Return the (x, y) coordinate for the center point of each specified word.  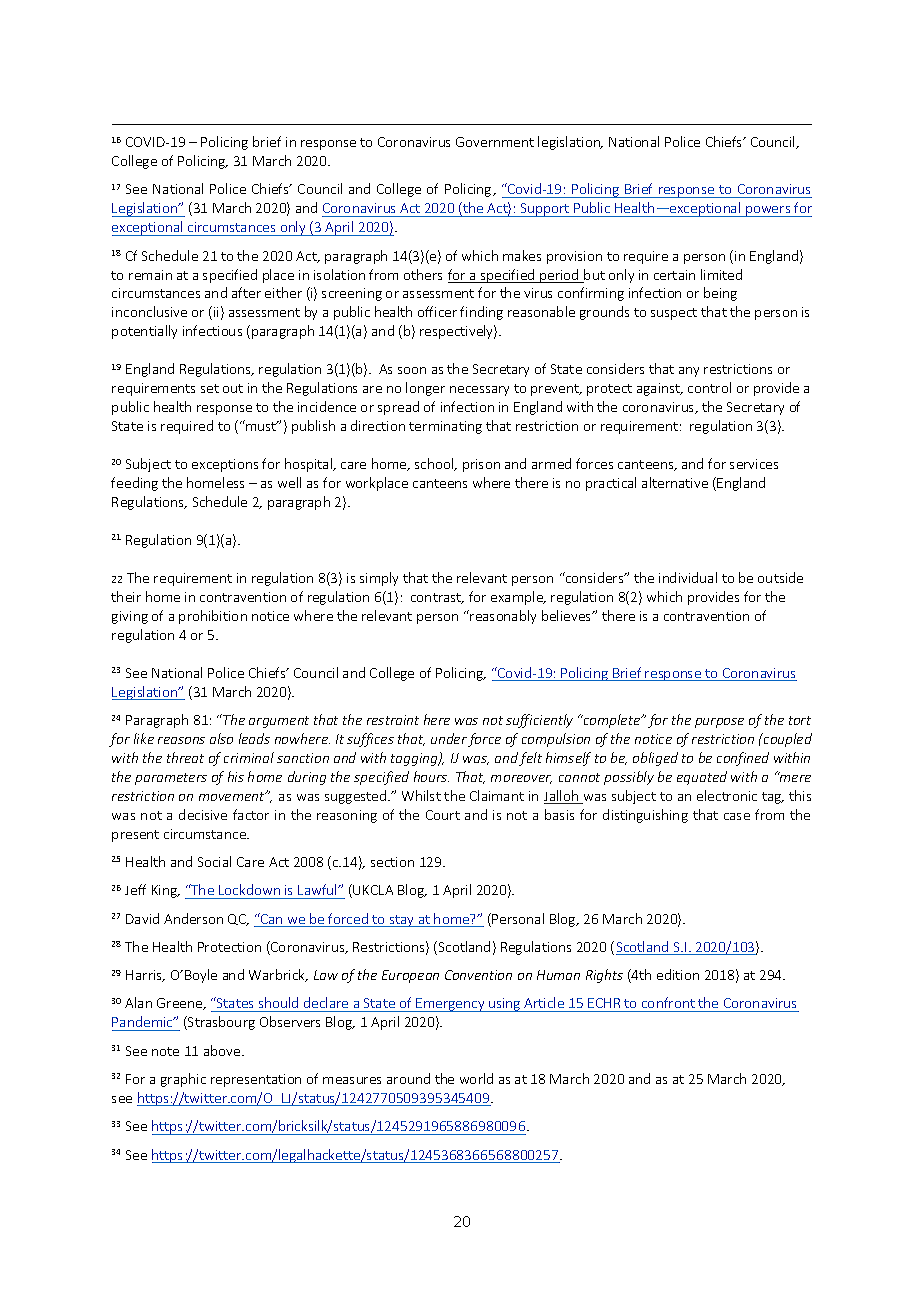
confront (668, 1002)
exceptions (225, 465)
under (449, 738)
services (754, 464)
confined (743, 759)
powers (768, 211)
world (476, 1078)
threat (185, 757)
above (223, 1050)
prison (481, 465)
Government (495, 142)
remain (150, 275)
